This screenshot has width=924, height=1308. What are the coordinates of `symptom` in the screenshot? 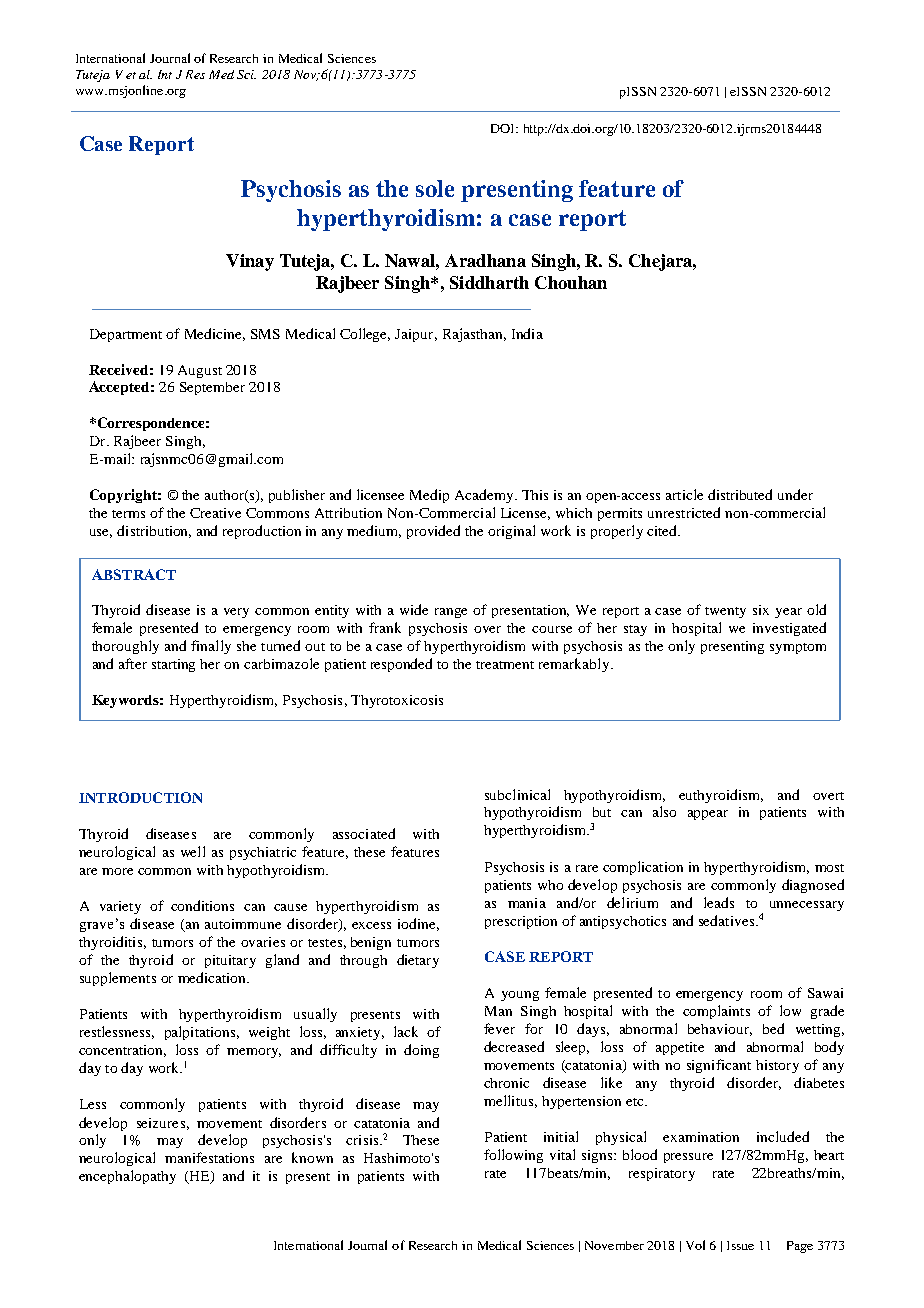 It's located at (798, 648).
